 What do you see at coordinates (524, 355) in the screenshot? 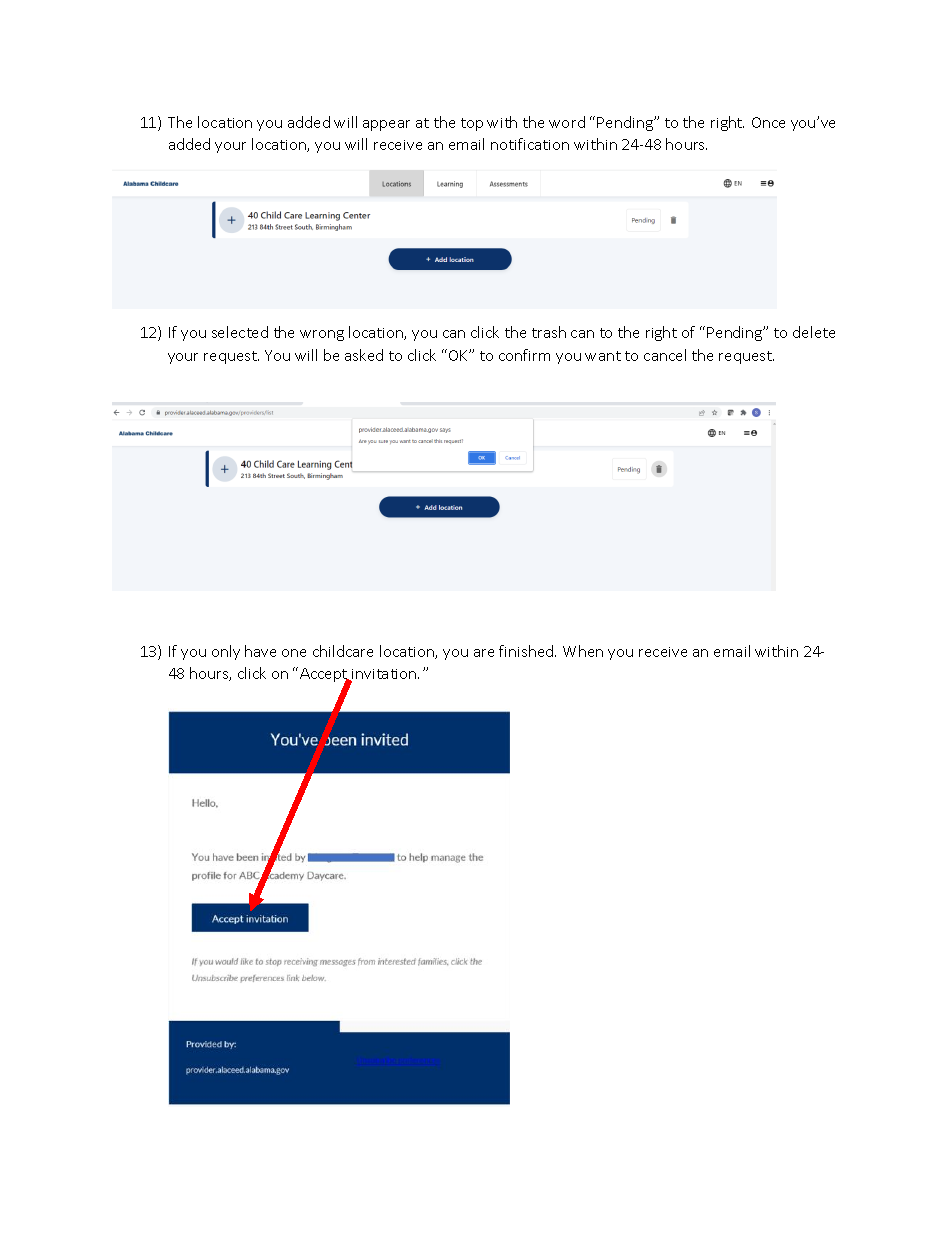
I see `confirm` at bounding box center [524, 355].
